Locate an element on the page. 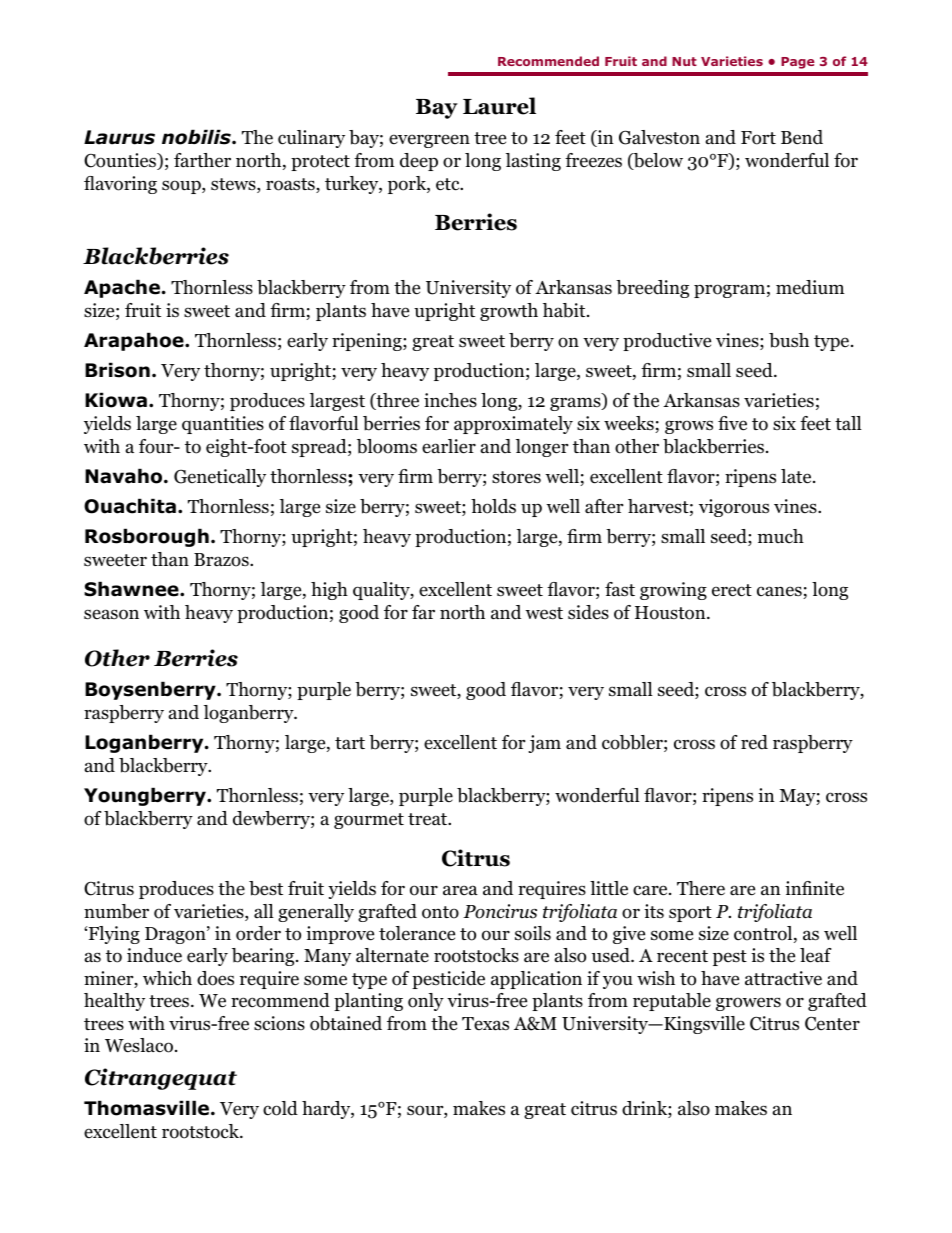  Shawnee is located at coordinates (132, 589).
